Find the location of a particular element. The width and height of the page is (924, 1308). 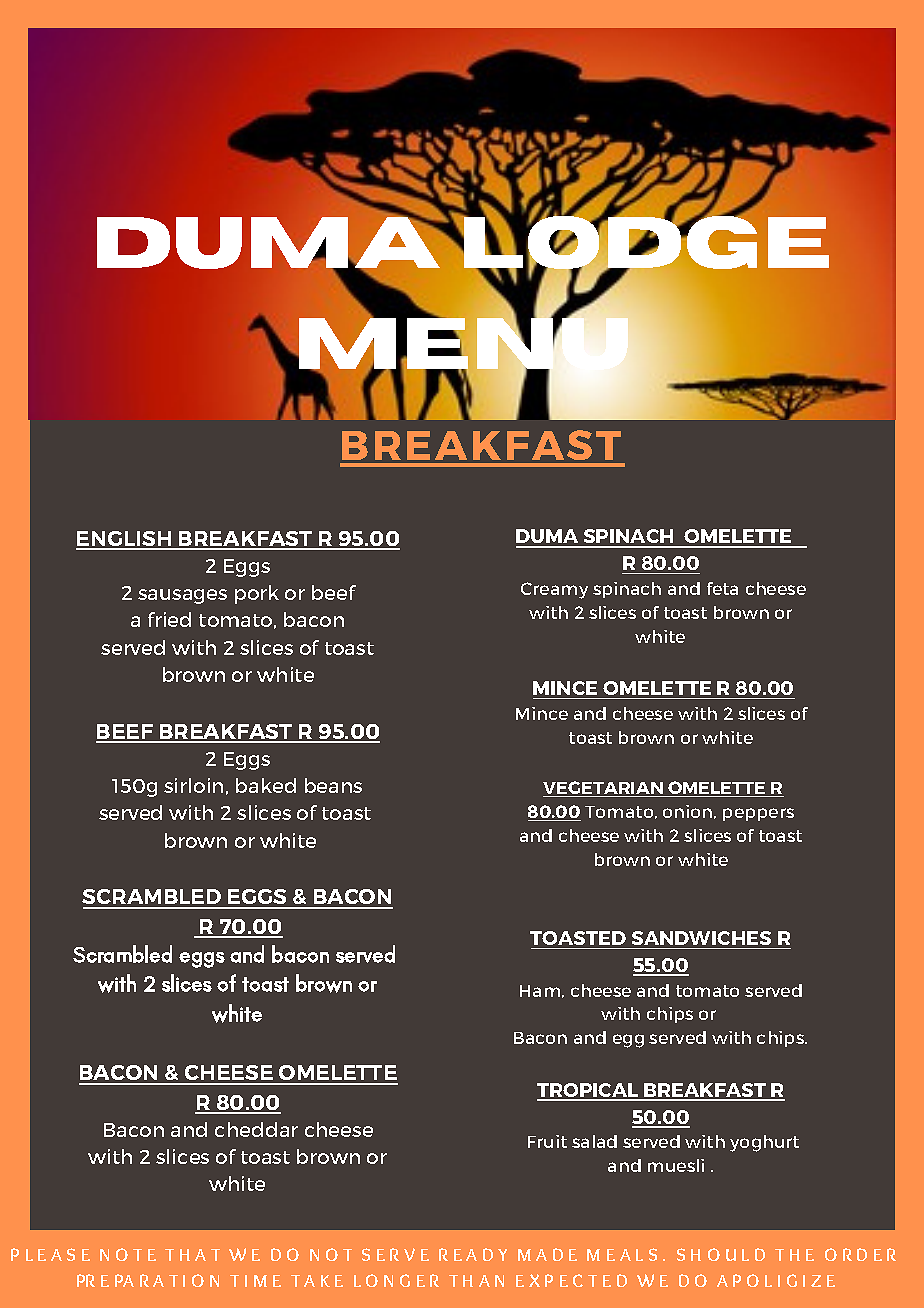

yoghurt is located at coordinates (764, 1143).
